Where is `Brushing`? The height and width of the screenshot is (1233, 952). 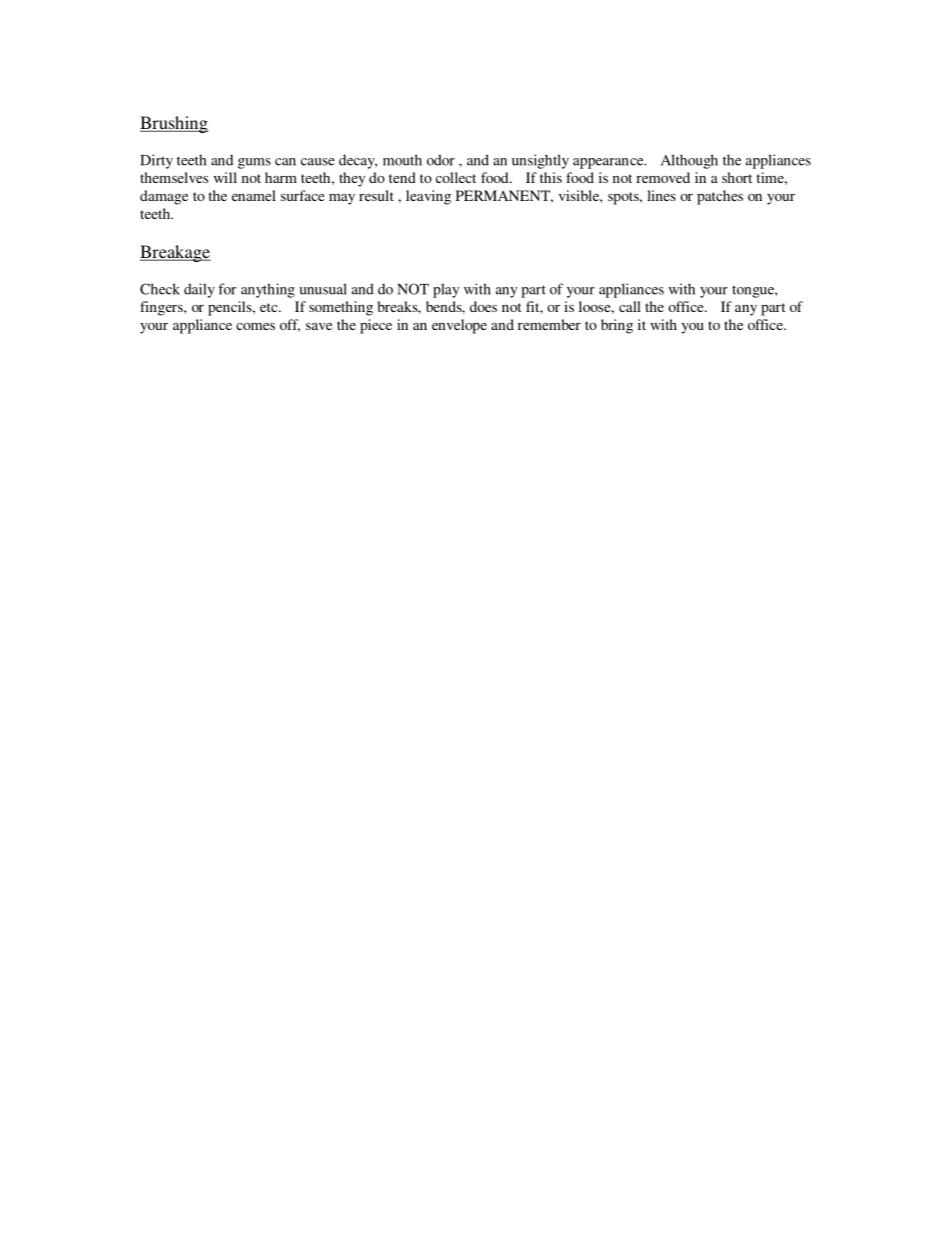 Brushing is located at coordinates (174, 124).
